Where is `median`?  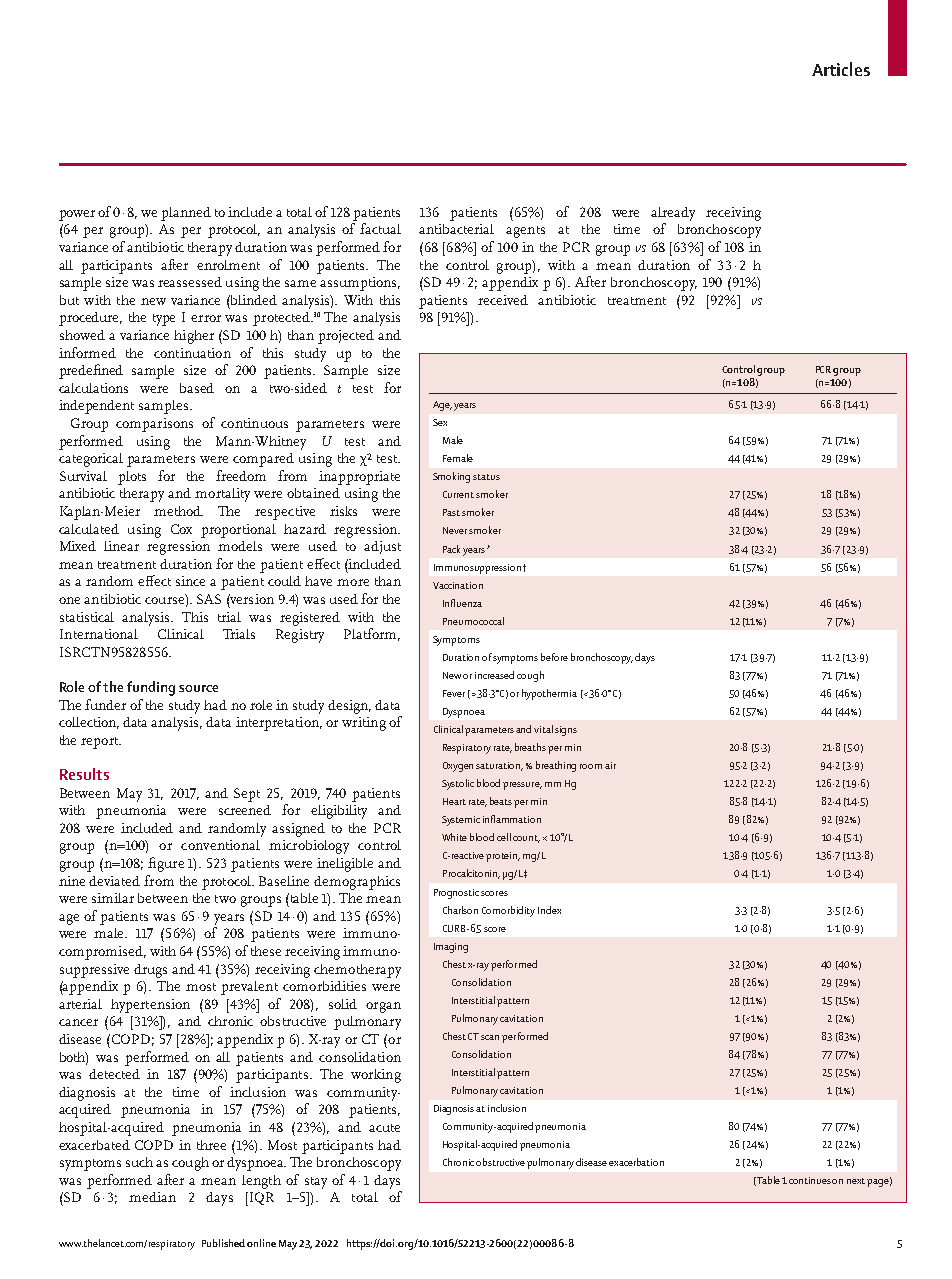
median is located at coordinates (152, 1197).
